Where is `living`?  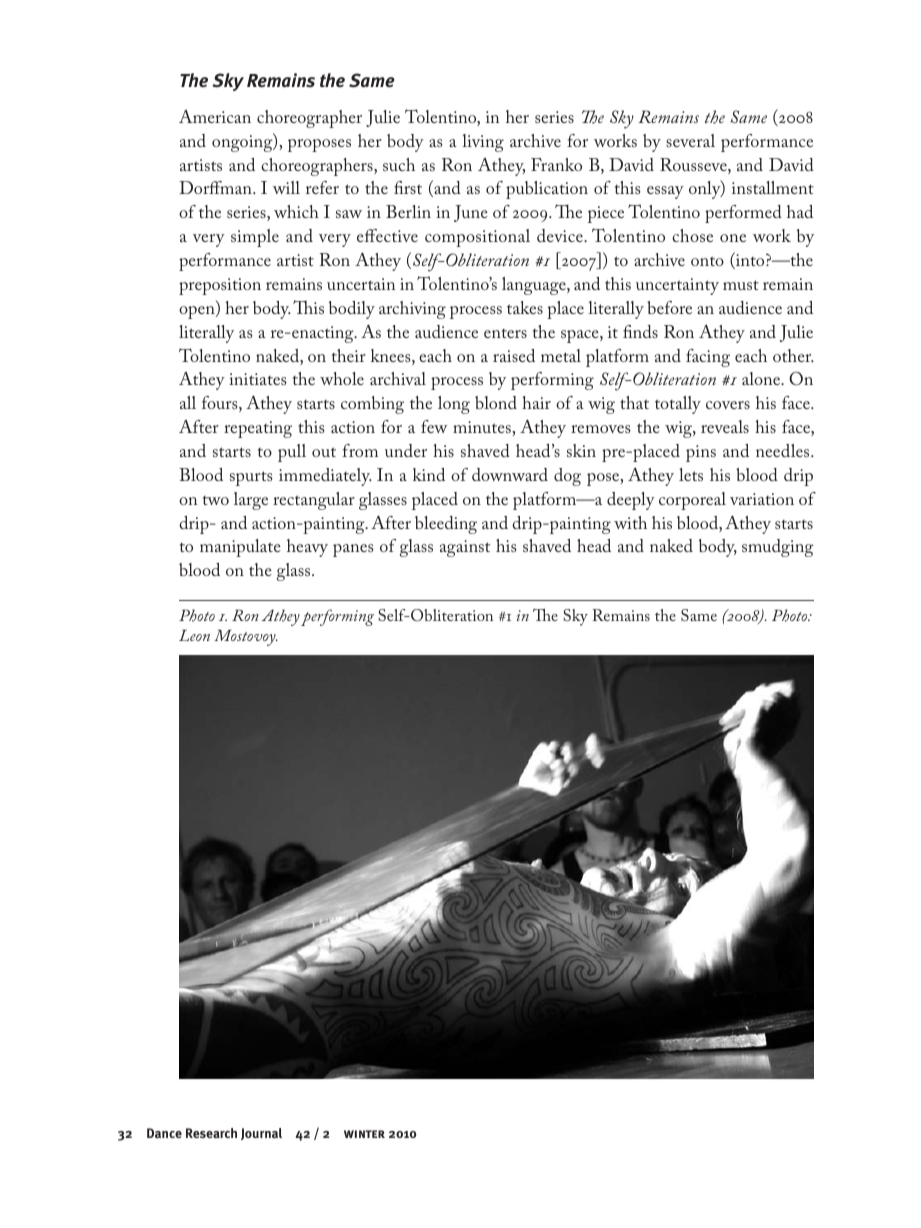 living is located at coordinates (483, 143).
